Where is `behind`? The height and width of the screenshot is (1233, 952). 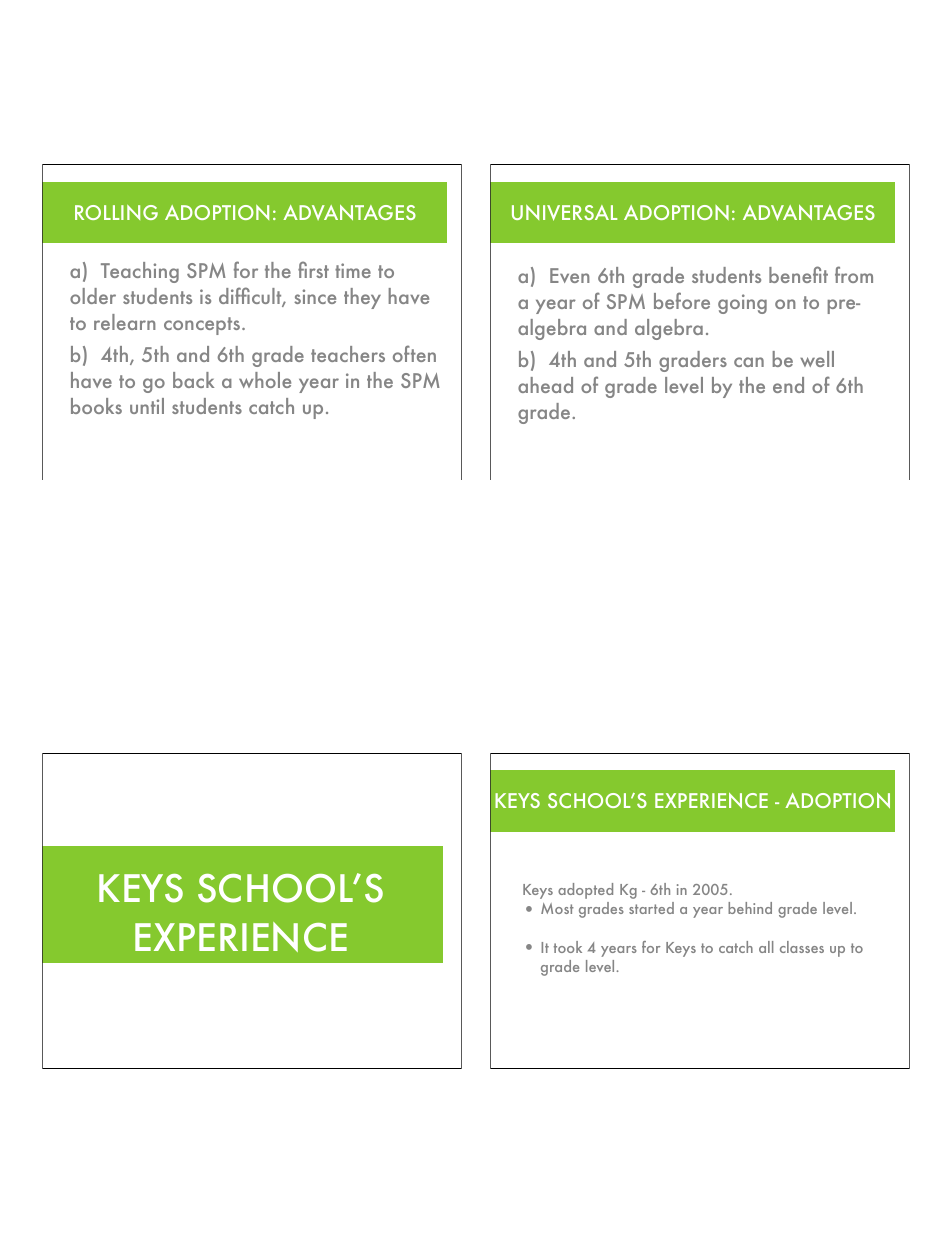 behind is located at coordinates (750, 908).
